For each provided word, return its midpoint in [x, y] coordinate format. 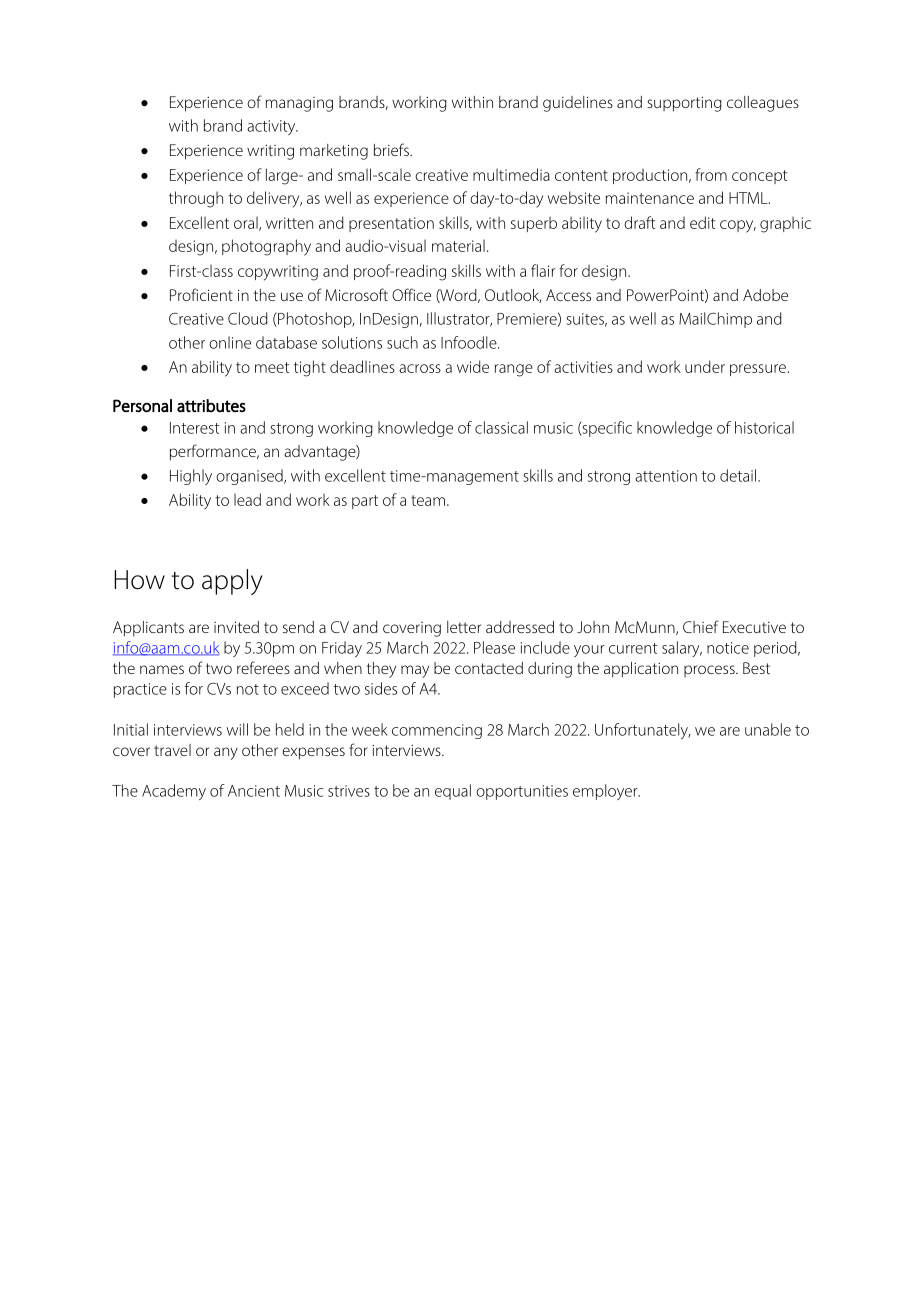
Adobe [765, 295]
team [428, 500]
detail [739, 475]
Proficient [201, 294]
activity [272, 127]
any [226, 753]
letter [464, 627]
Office [411, 294]
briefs [392, 149]
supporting [684, 104]
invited [236, 627]
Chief [701, 626]
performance [214, 452]
